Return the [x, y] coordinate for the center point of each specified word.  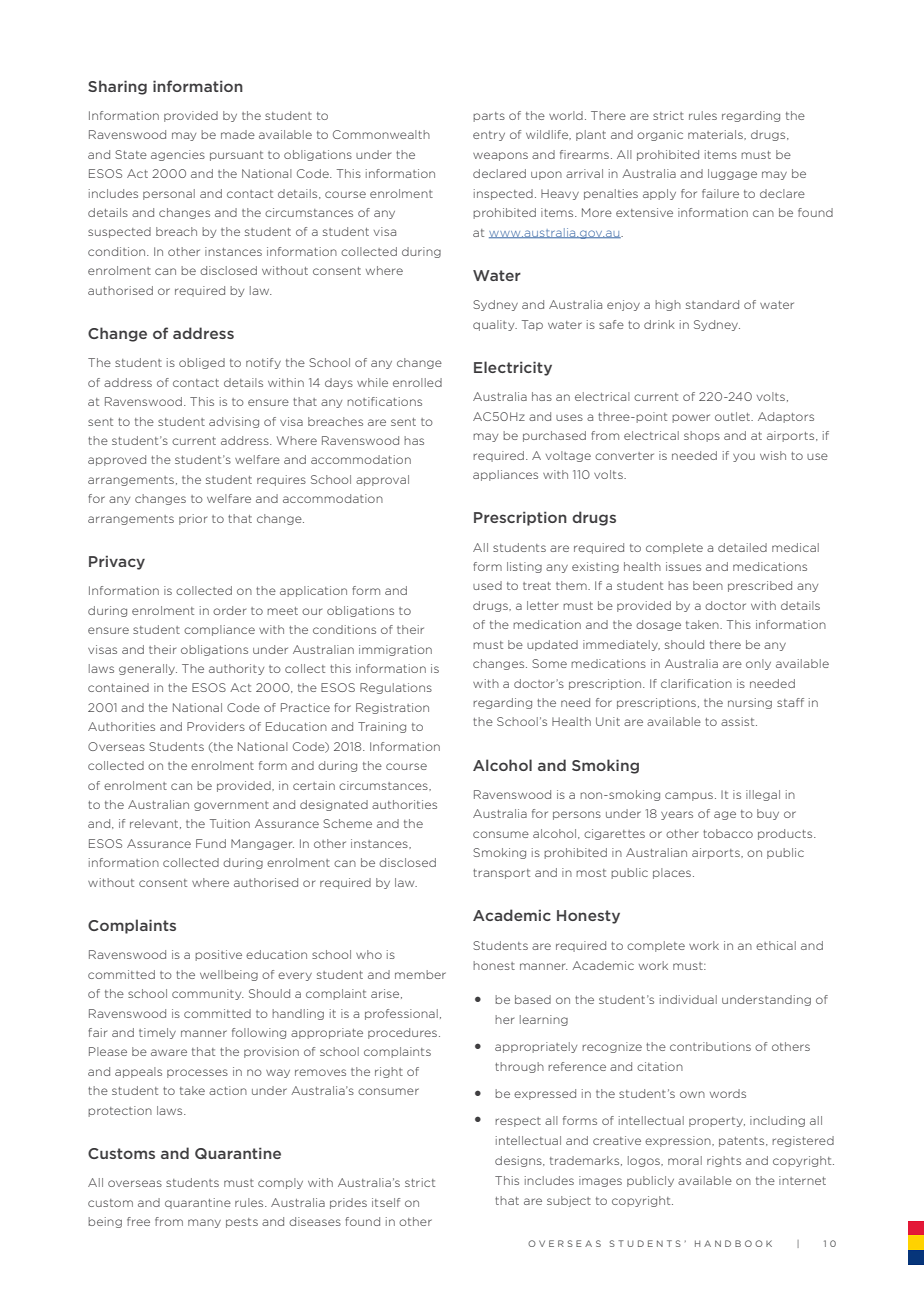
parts [489, 117]
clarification [696, 683]
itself [386, 1202]
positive [218, 955]
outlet [734, 416]
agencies [178, 155]
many [204, 1223]
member [420, 974]
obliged [202, 363]
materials [716, 134]
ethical [776, 945]
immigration [395, 650]
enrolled [417, 382]
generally [148, 669]
